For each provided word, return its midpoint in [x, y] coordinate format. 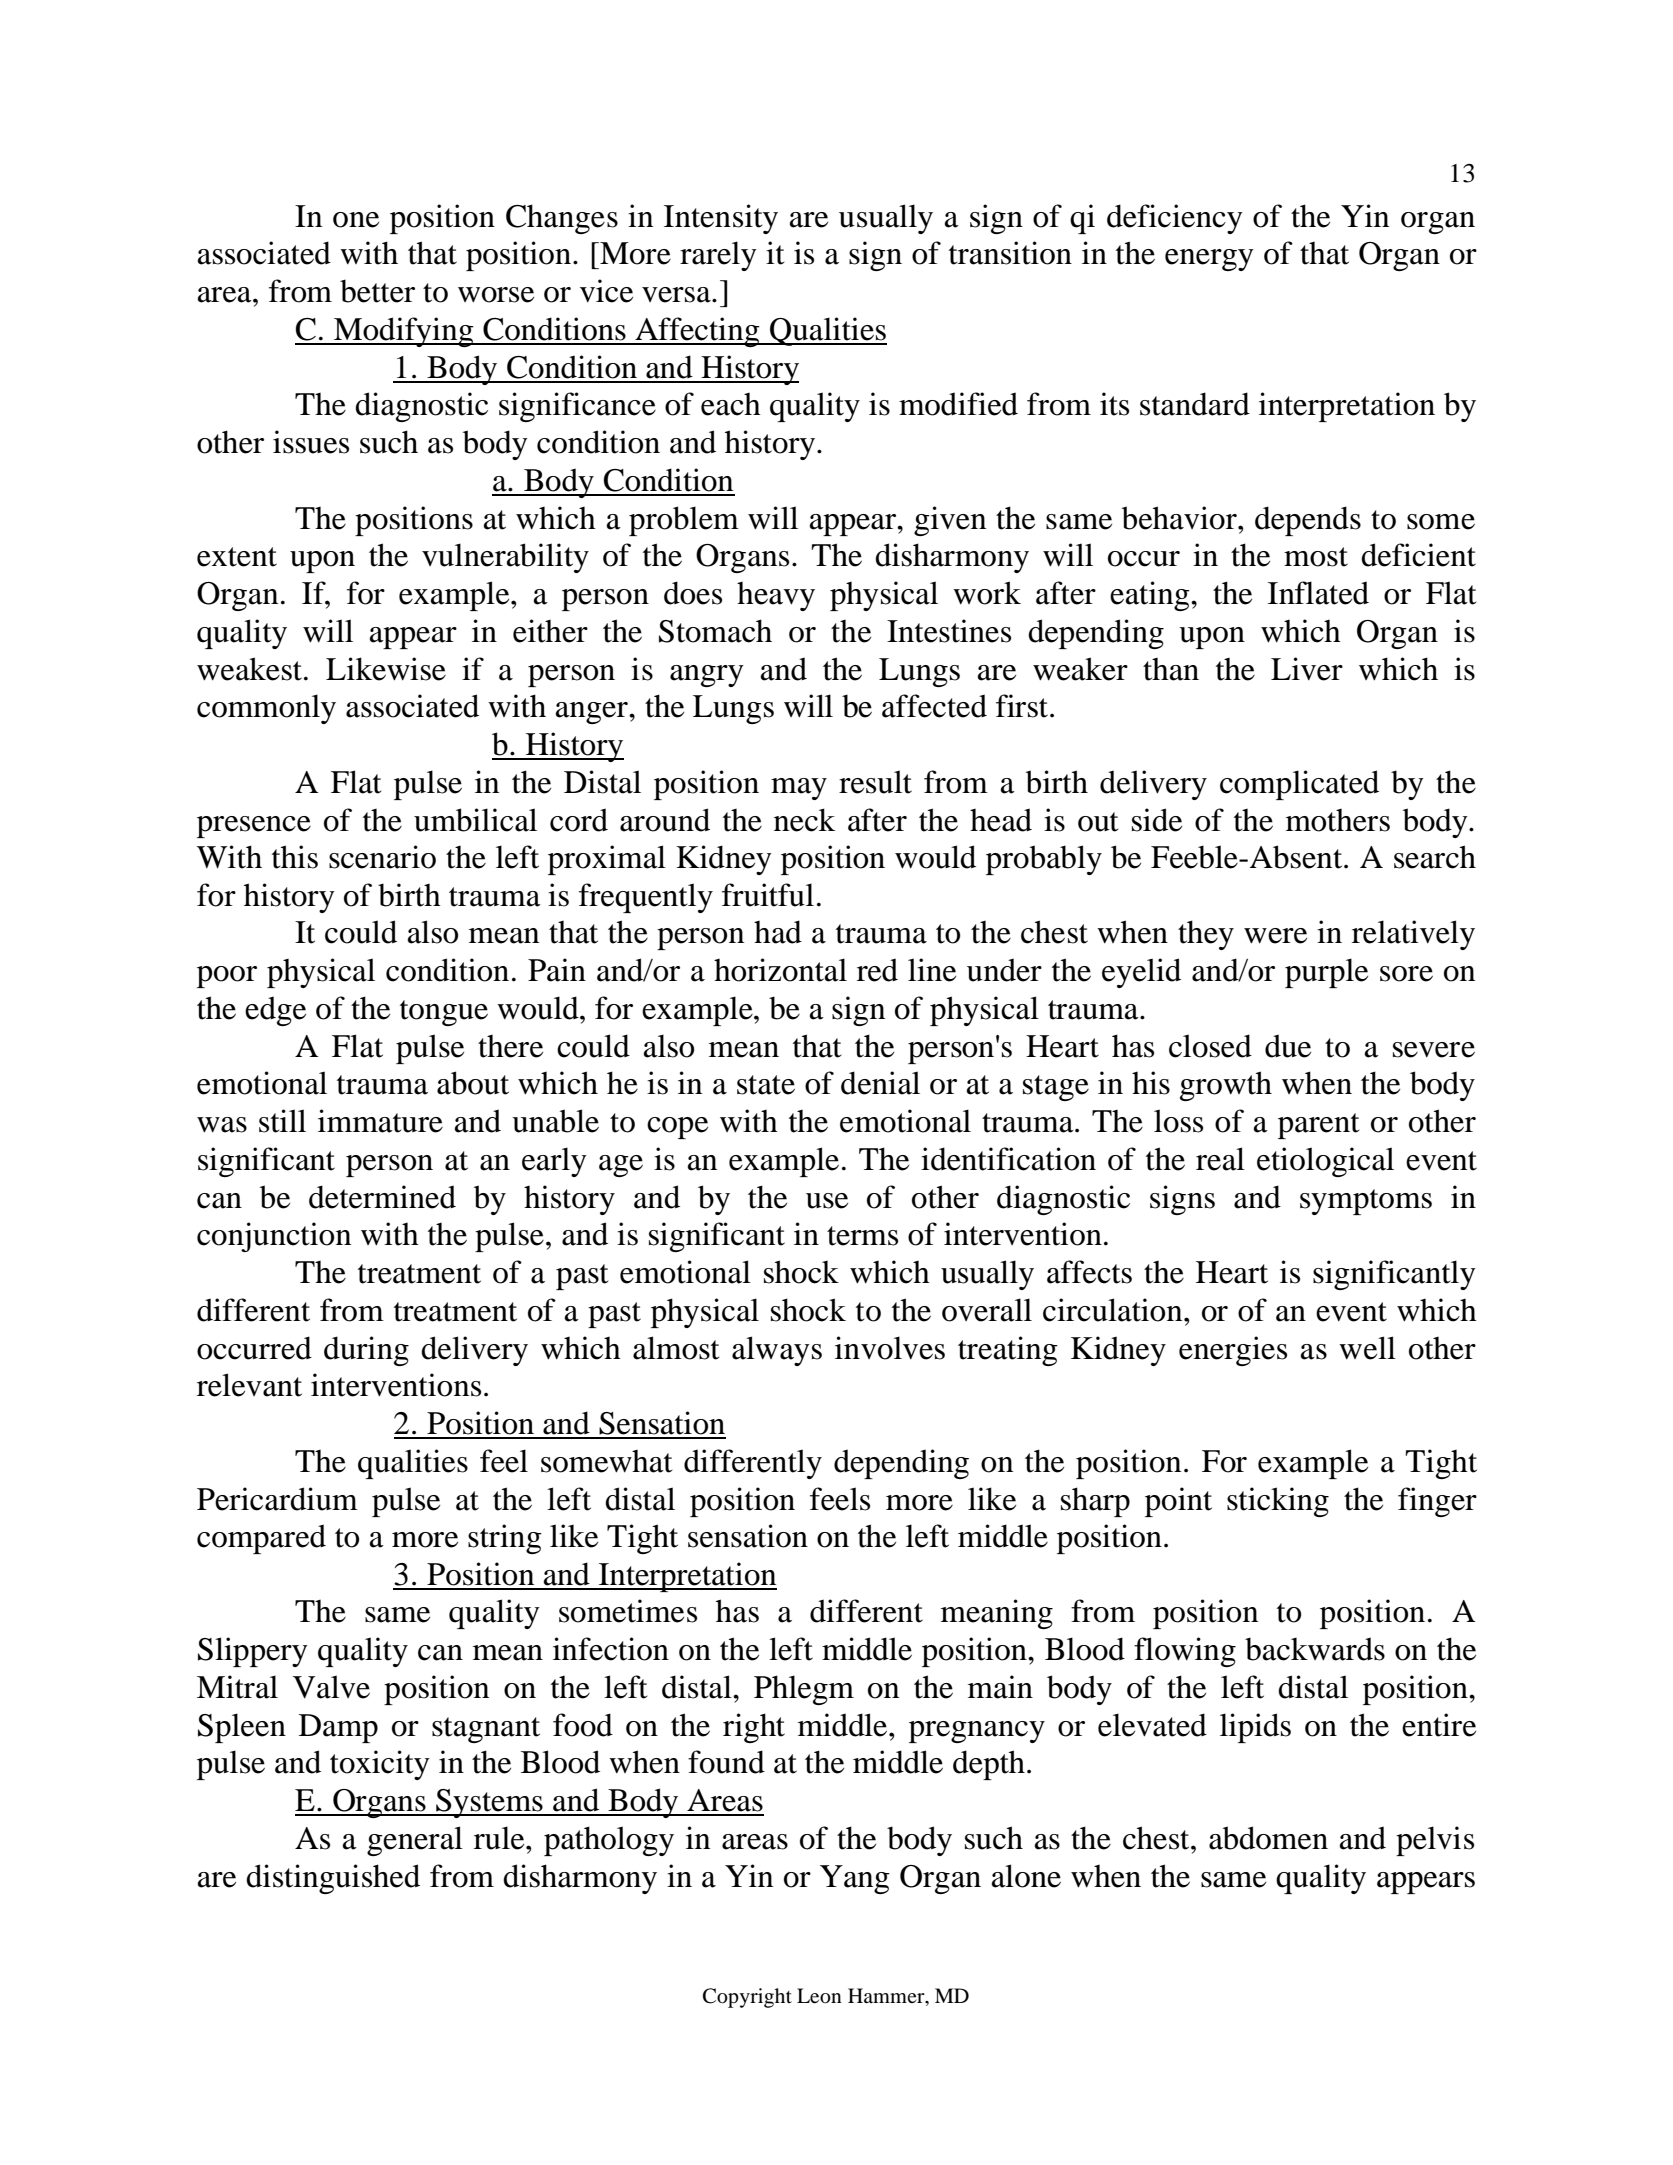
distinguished [333, 1879]
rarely [718, 256]
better [377, 291]
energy [1209, 260]
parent [1318, 1126]
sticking [1278, 1502]
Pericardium [277, 1499]
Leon [819, 1996]
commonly [266, 709]
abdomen [1268, 1838]
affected [934, 706]
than [1171, 669]
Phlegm [804, 1690]
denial [880, 1083]
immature [380, 1121]
